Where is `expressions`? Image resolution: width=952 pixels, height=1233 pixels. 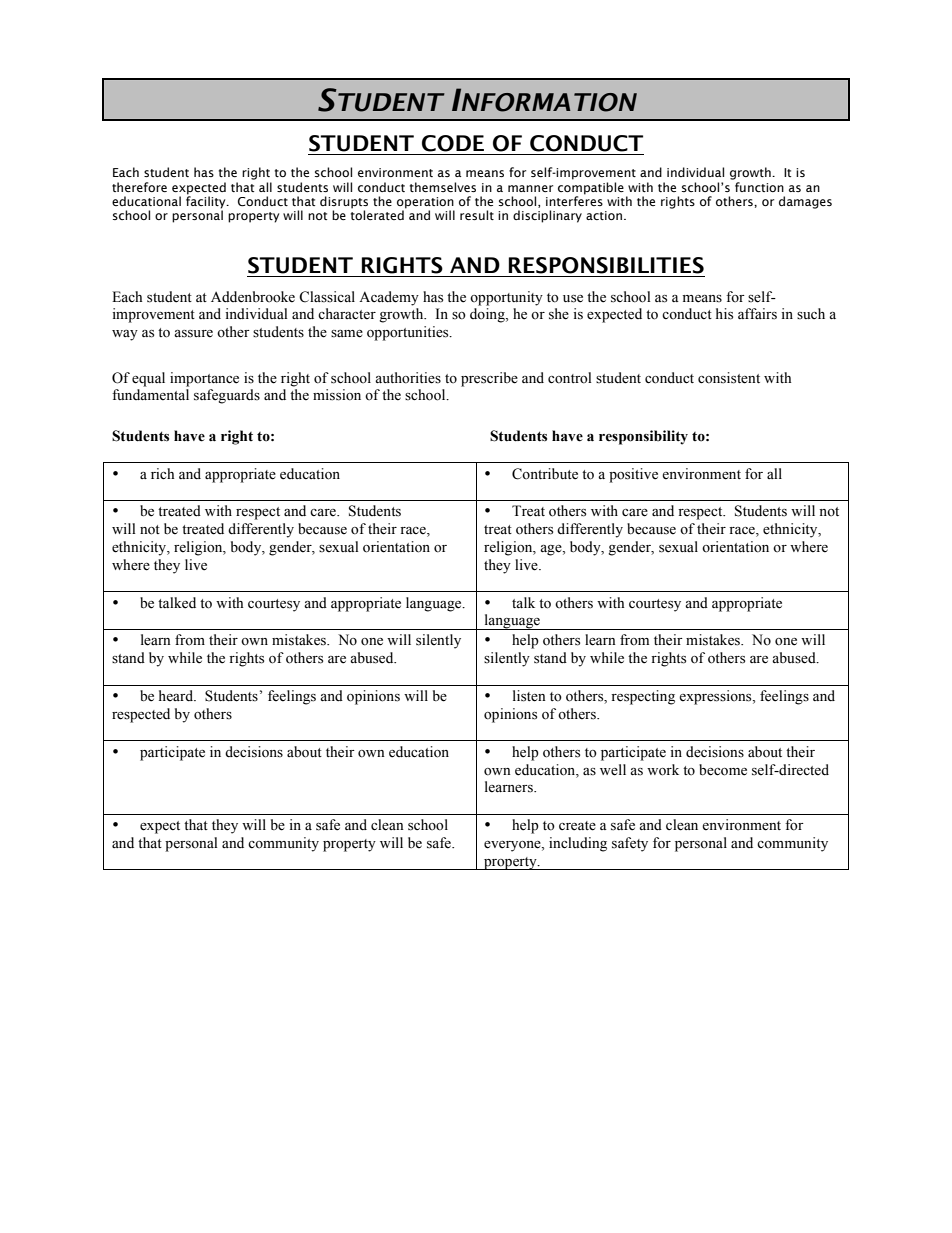 expressions is located at coordinates (716, 697).
